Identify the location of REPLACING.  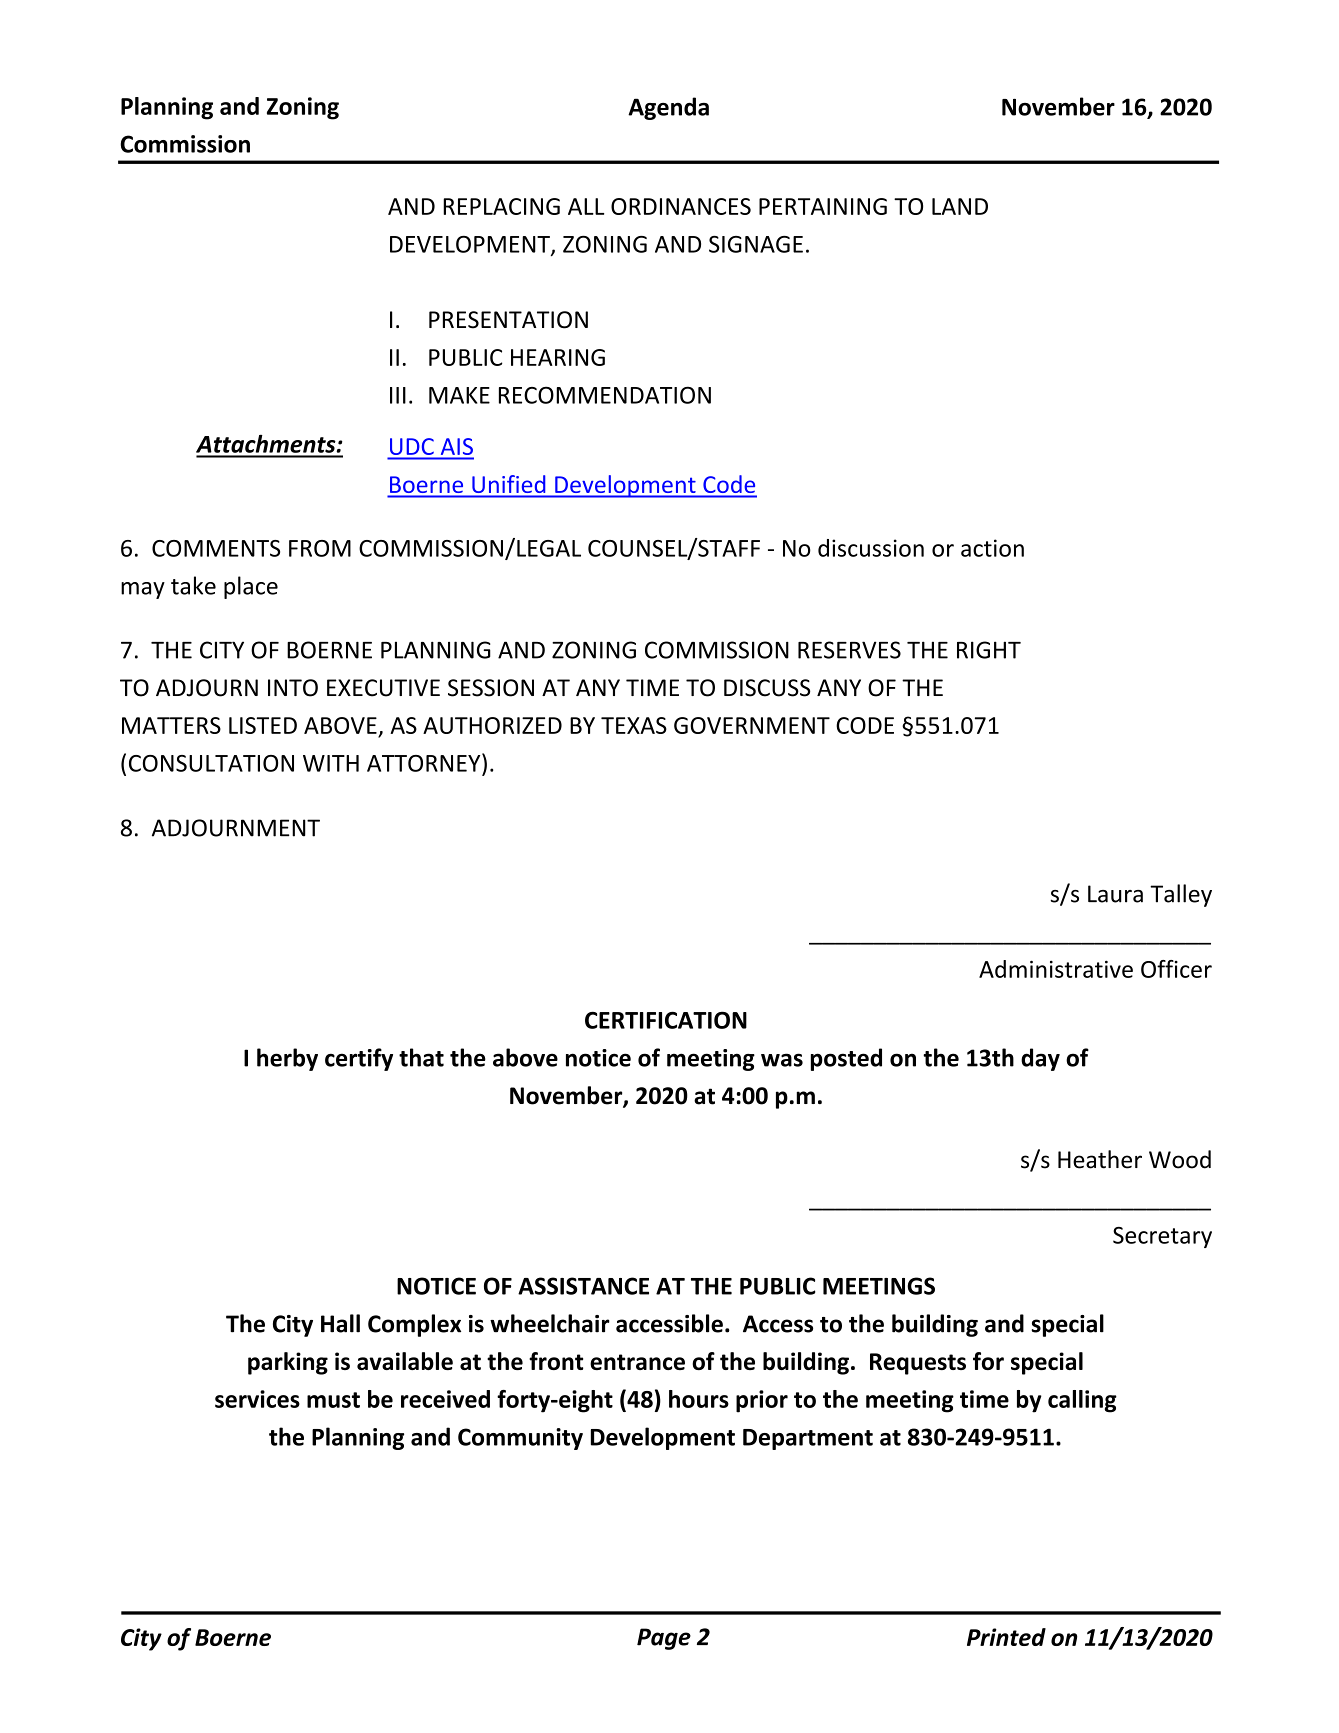
(501, 206).
